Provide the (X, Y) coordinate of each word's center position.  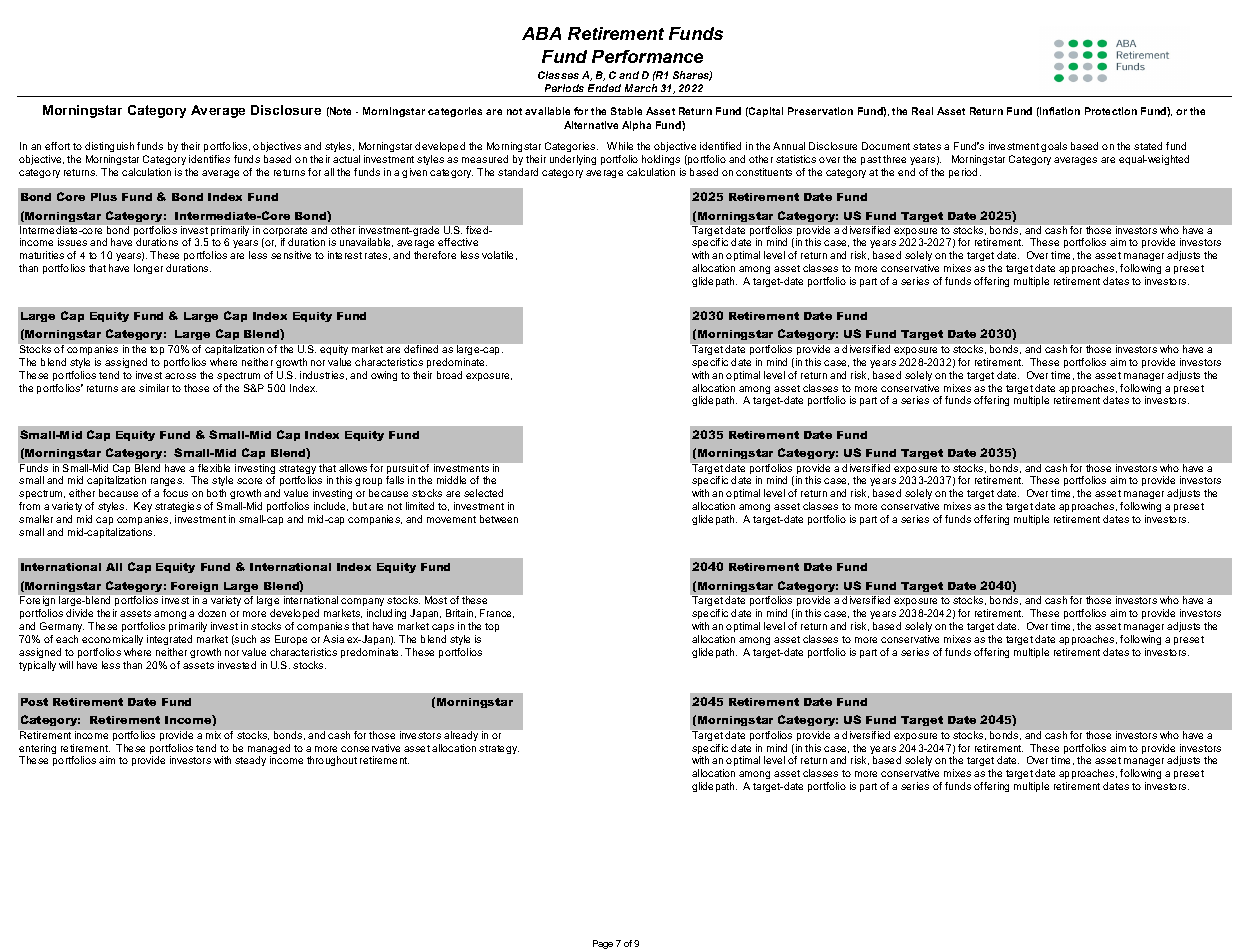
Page (603, 944)
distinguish (109, 147)
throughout (332, 761)
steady (250, 761)
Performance (647, 56)
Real (922, 111)
